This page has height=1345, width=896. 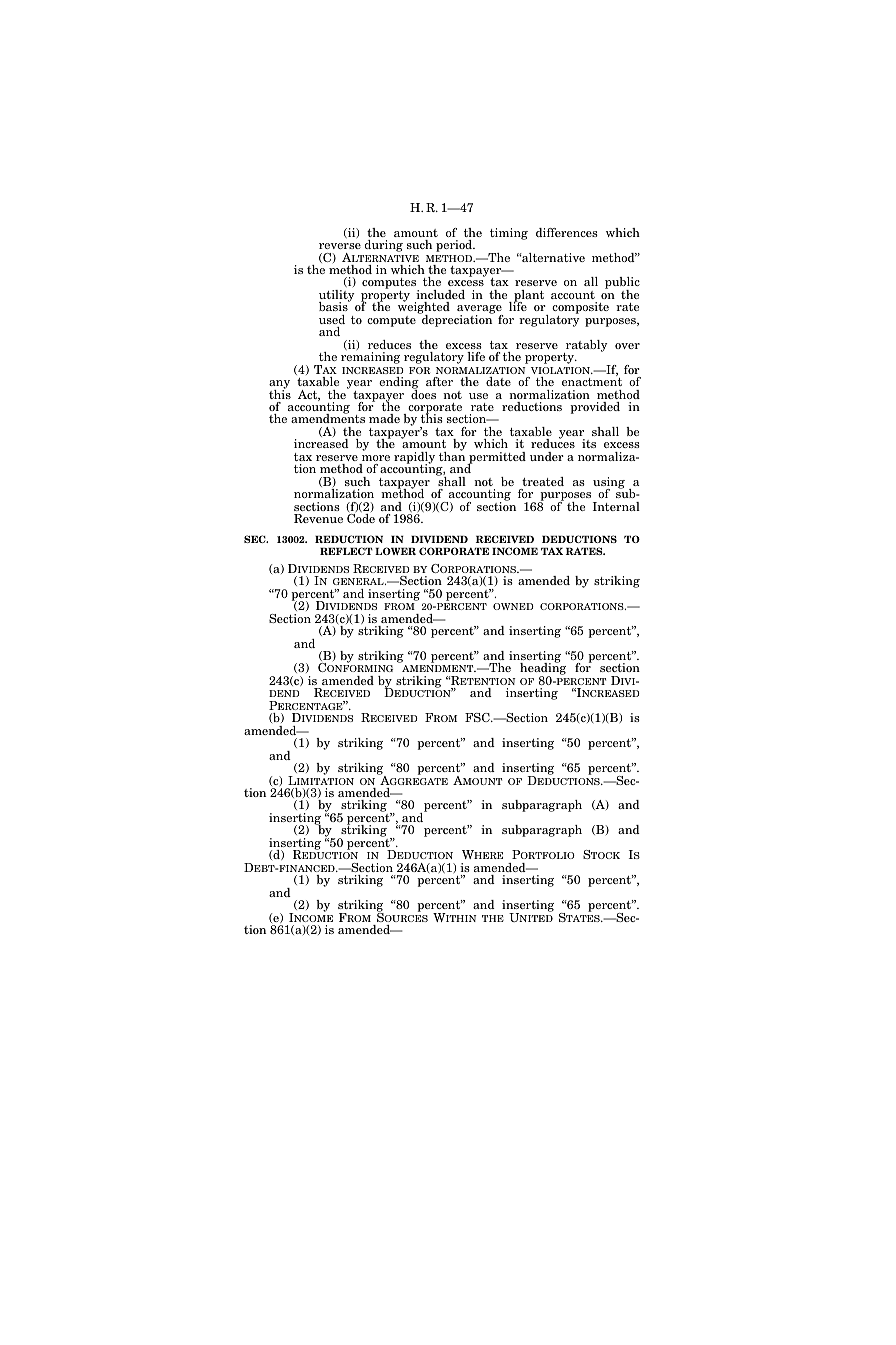 What do you see at coordinates (509, 234) in the page?
I see `timing` at bounding box center [509, 234].
